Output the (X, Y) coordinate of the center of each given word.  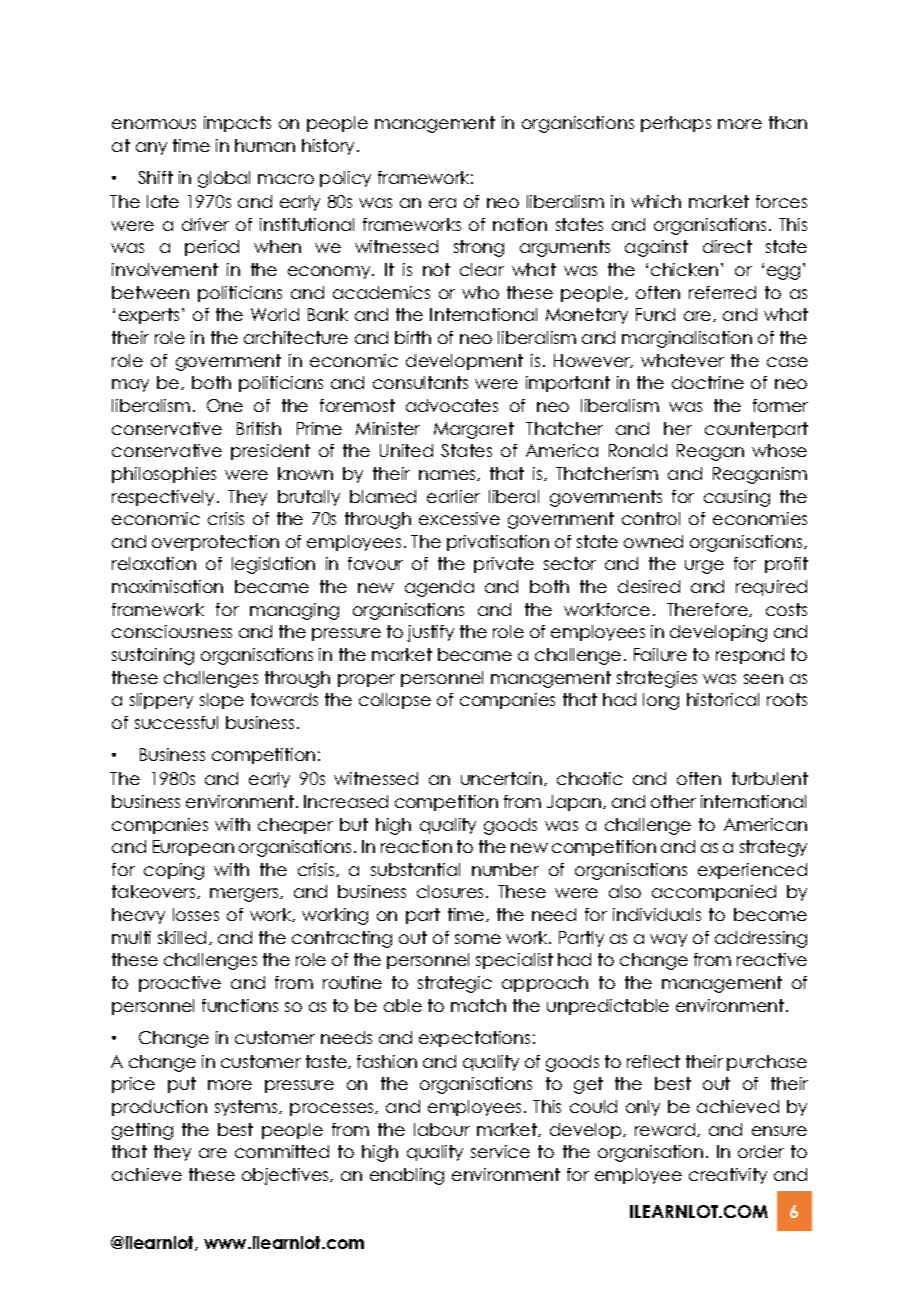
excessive (459, 518)
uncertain (501, 778)
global (224, 179)
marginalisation (687, 339)
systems (248, 1108)
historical (723, 699)
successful (176, 722)
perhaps (676, 124)
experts (149, 316)
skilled (182, 937)
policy (345, 179)
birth (413, 337)
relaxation (154, 563)
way (668, 940)
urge (704, 567)
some (478, 939)
